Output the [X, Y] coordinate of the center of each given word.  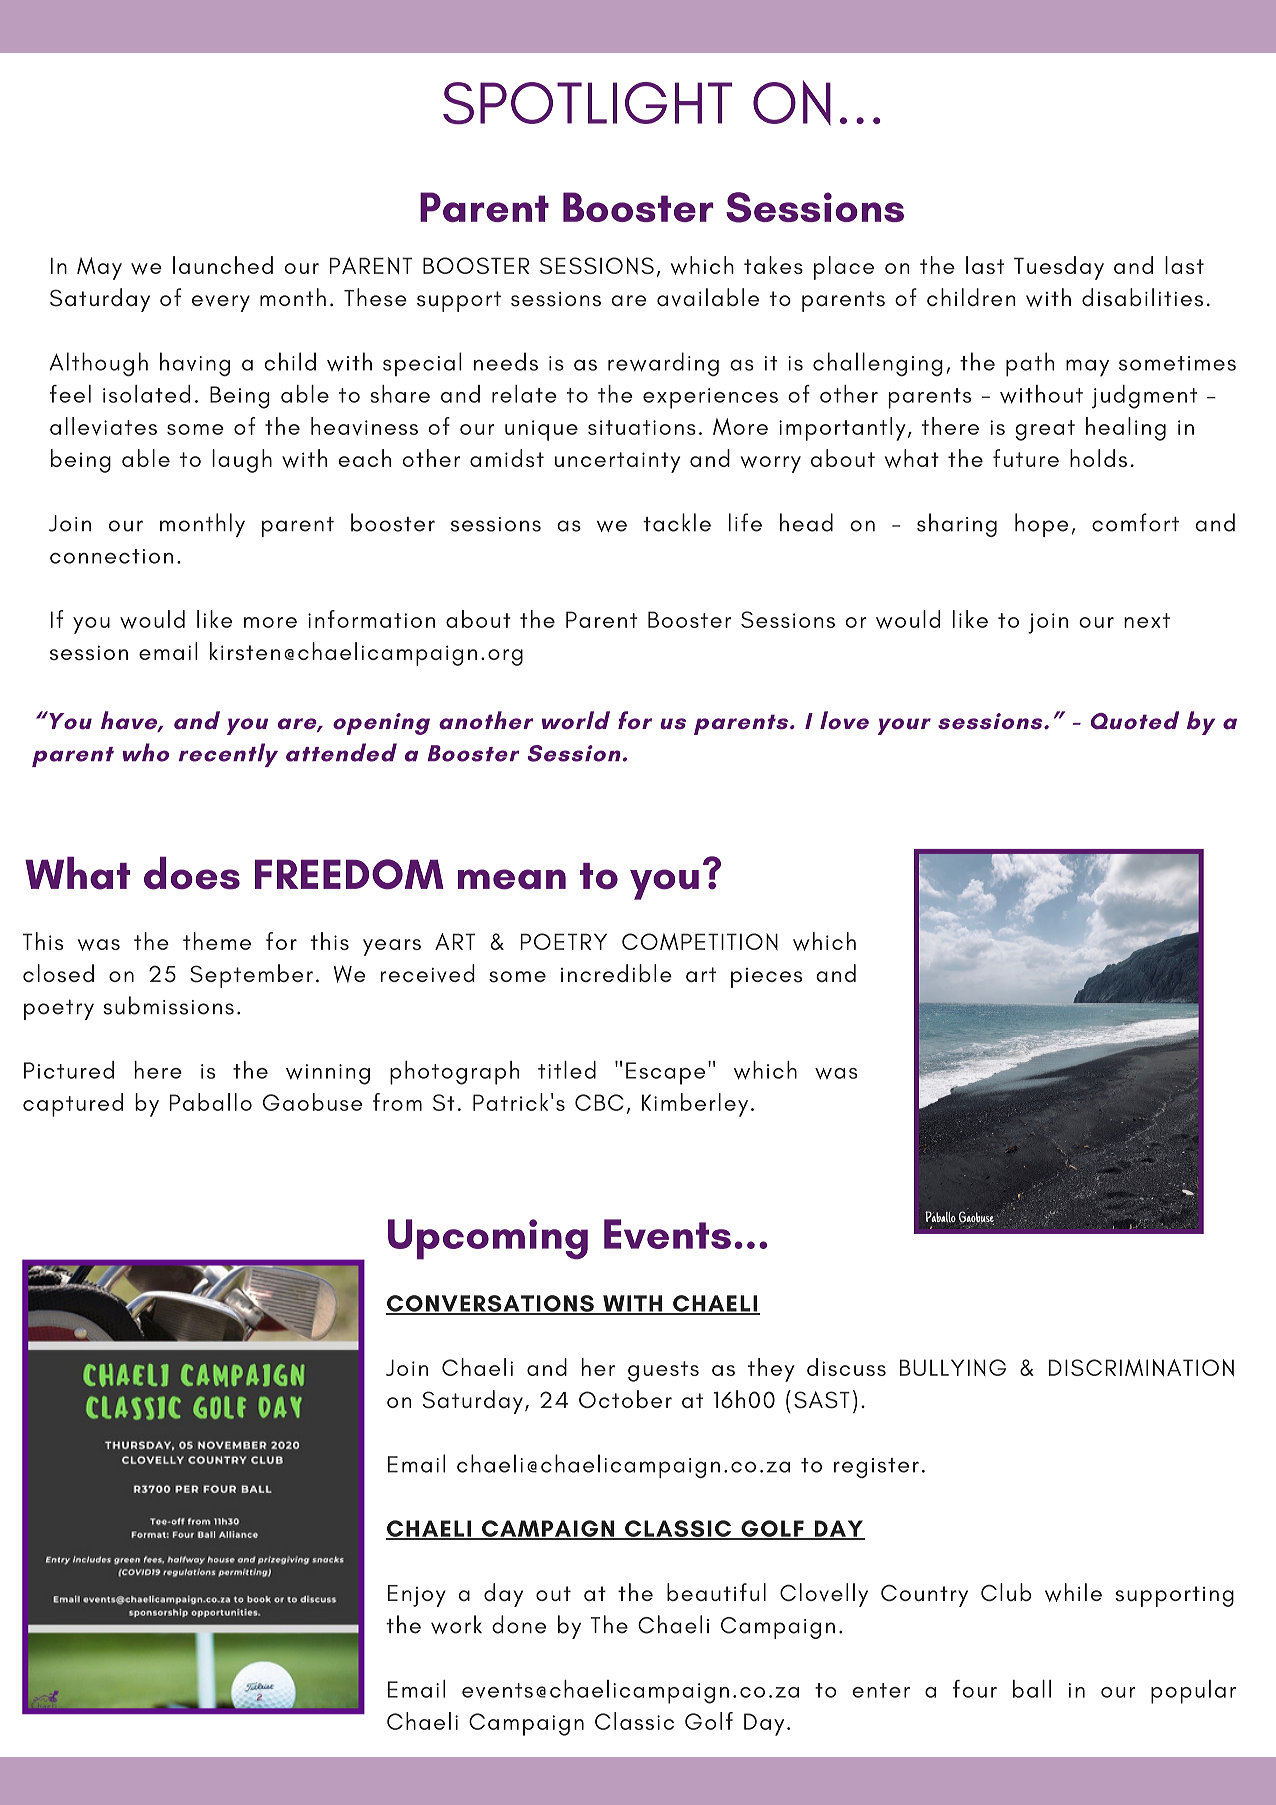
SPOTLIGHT [587, 103]
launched [223, 265]
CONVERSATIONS [491, 1304]
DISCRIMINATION [1141, 1367]
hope [1042, 525]
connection [111, 556]
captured [73, 1105]
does [192, 873]
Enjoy [417, 1596]
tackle [677, 522]
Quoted [1135, 720]
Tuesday [1059, 268]
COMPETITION [700, 941]
